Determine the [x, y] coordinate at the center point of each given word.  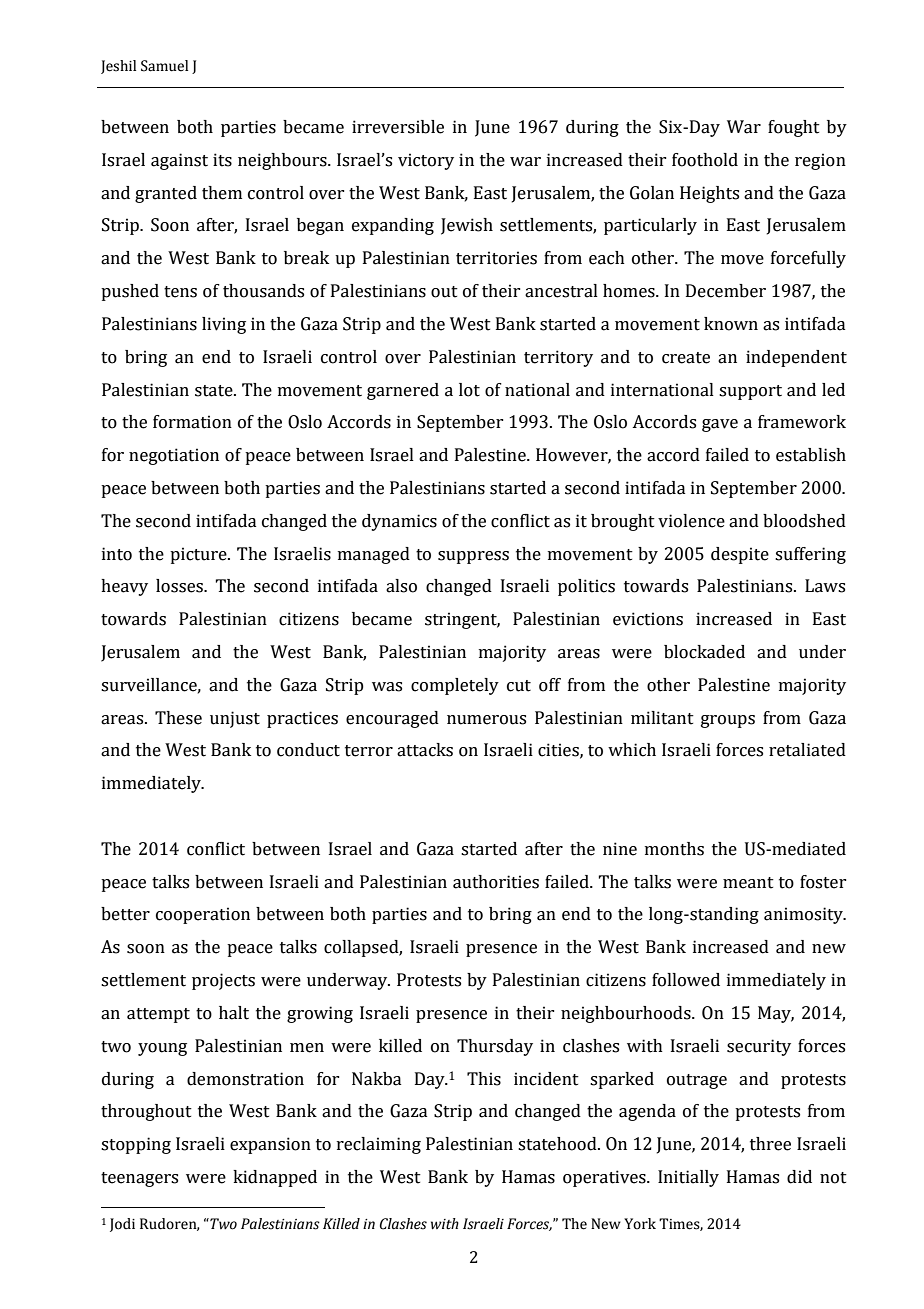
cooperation [203, 915]
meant [748, 883]
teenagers [139, 1179]
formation [192, 422]
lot [469, 390]
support [750, 392]
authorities [496, 882]
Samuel [164, 66]
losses [180, 586]
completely [455, 686]
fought [794, 128]
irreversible [398, 127]
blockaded [704, 652]
